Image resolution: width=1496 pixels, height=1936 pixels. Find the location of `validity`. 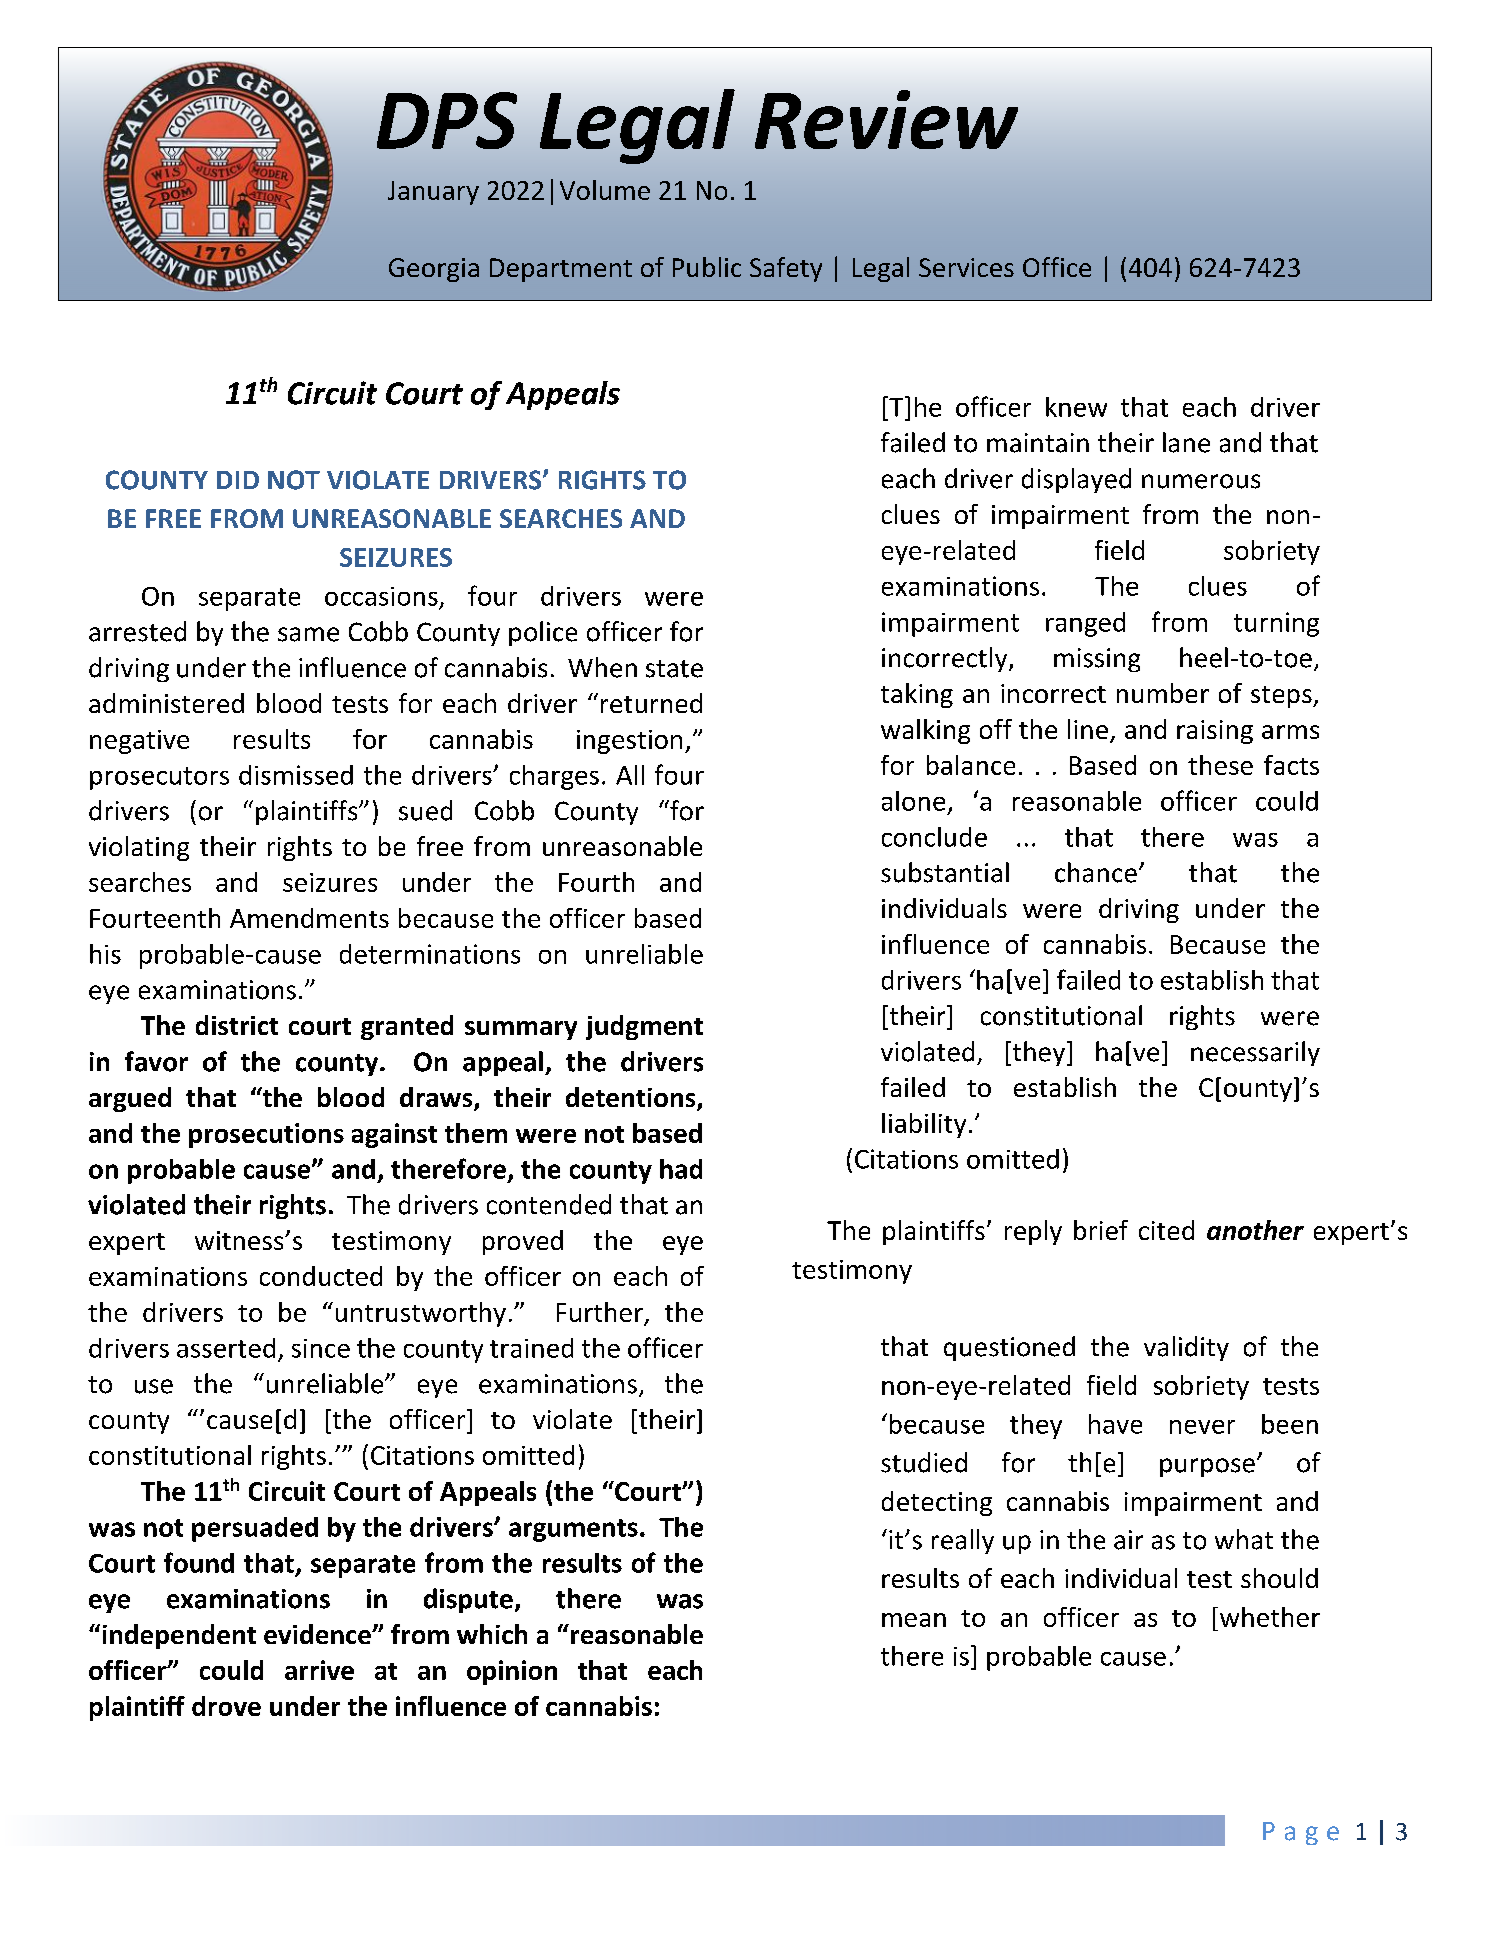

validity is located at coordinates (1186, 1348).
